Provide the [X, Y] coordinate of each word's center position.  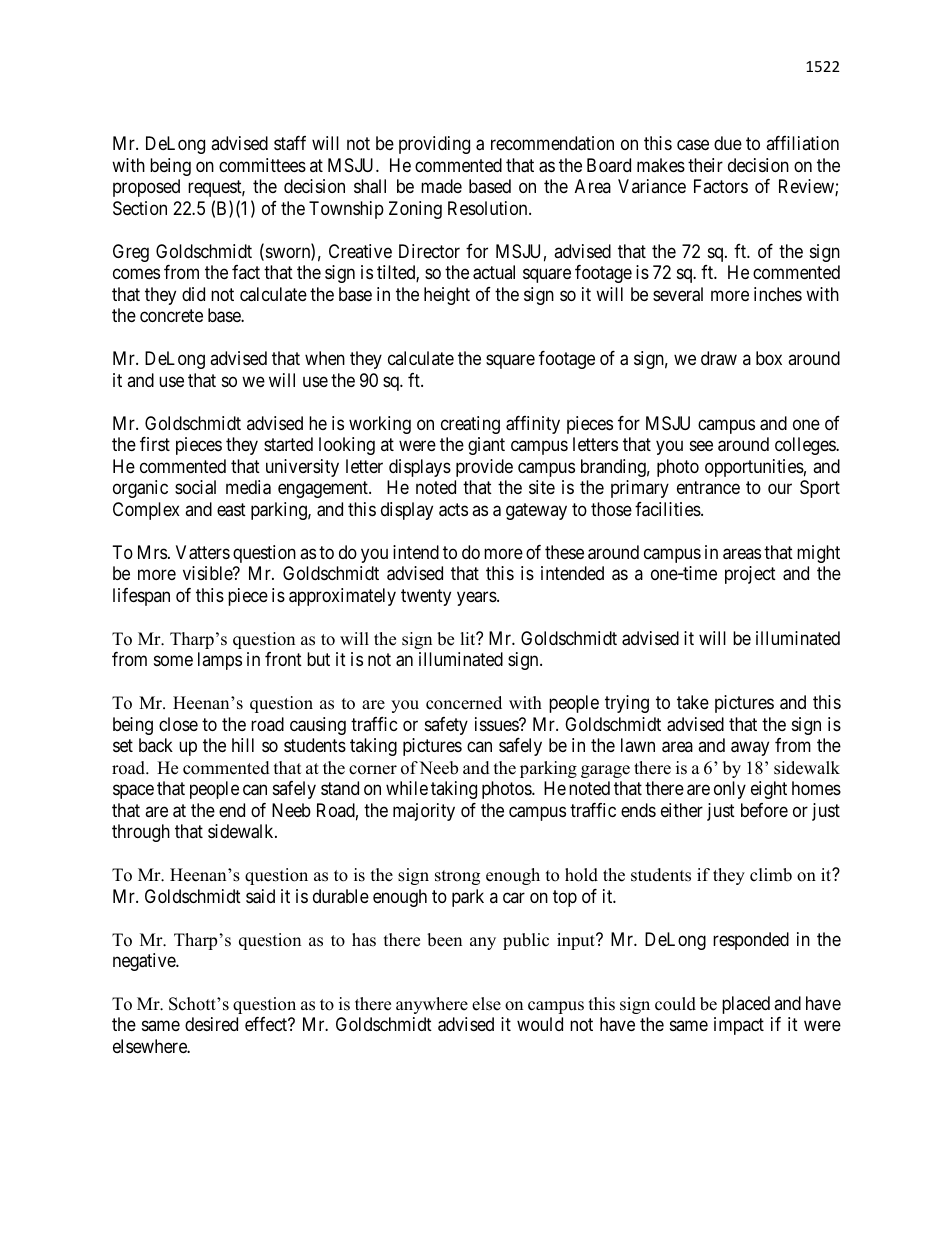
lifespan [141, 597]
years [477, 598]
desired [211, 1024]
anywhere [432, 1005]
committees [262, 165]
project [750, 575]
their [705, 165]
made [441, 186]
